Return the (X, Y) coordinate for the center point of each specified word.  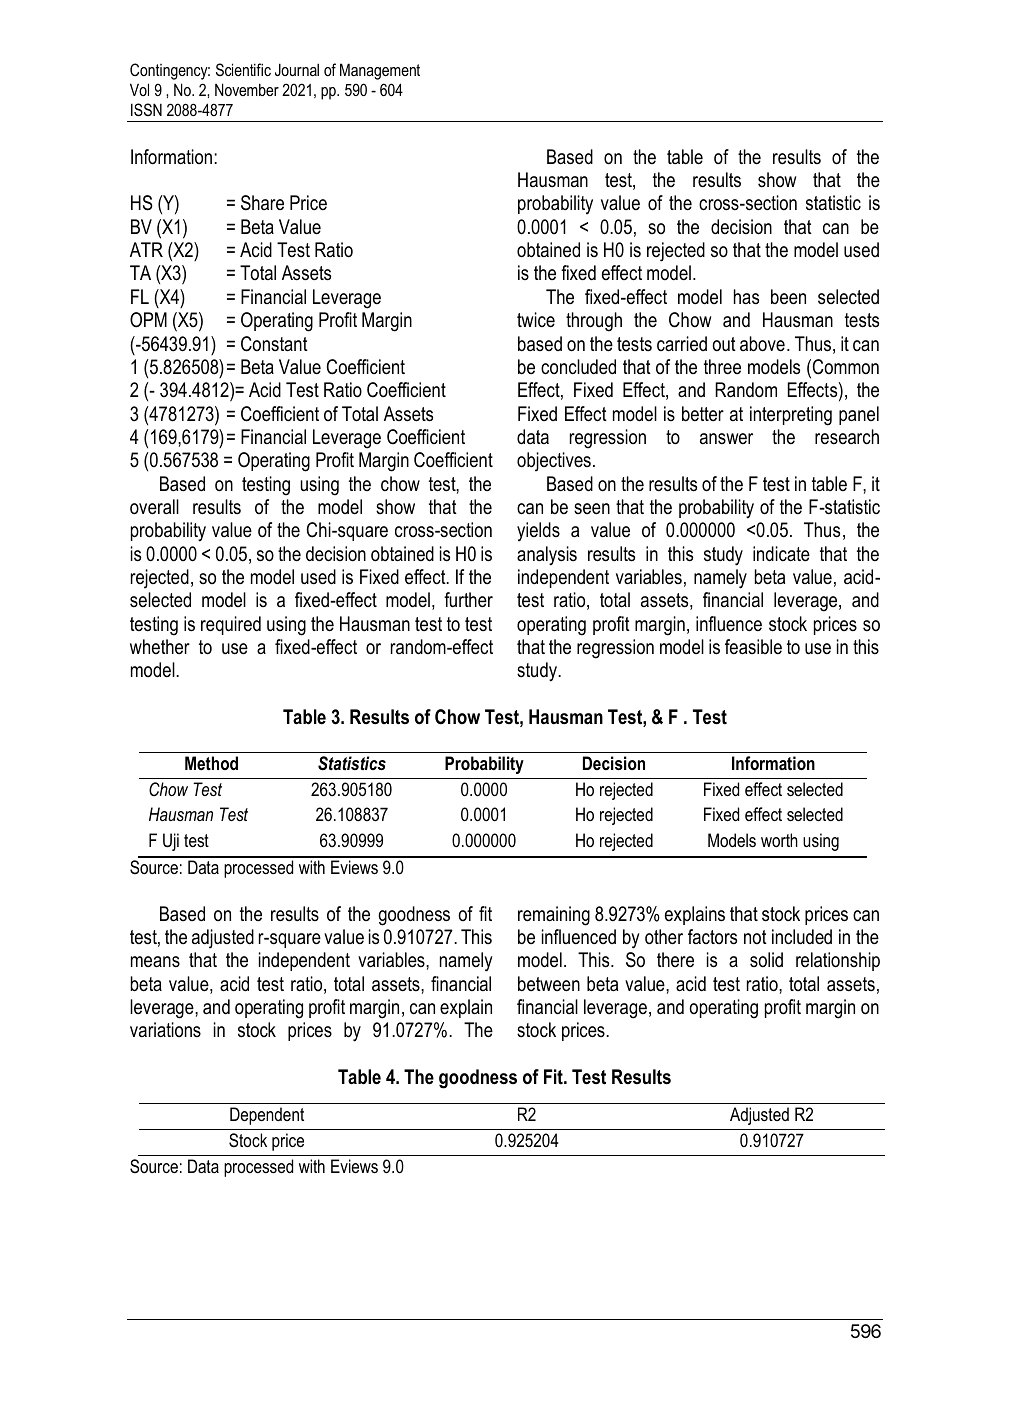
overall (154, 507)
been (788, 297)
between (549, 984)
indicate (781, 554)
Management (380, 71)
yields (538, 531)
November (247, 89)
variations (165, 1030)
